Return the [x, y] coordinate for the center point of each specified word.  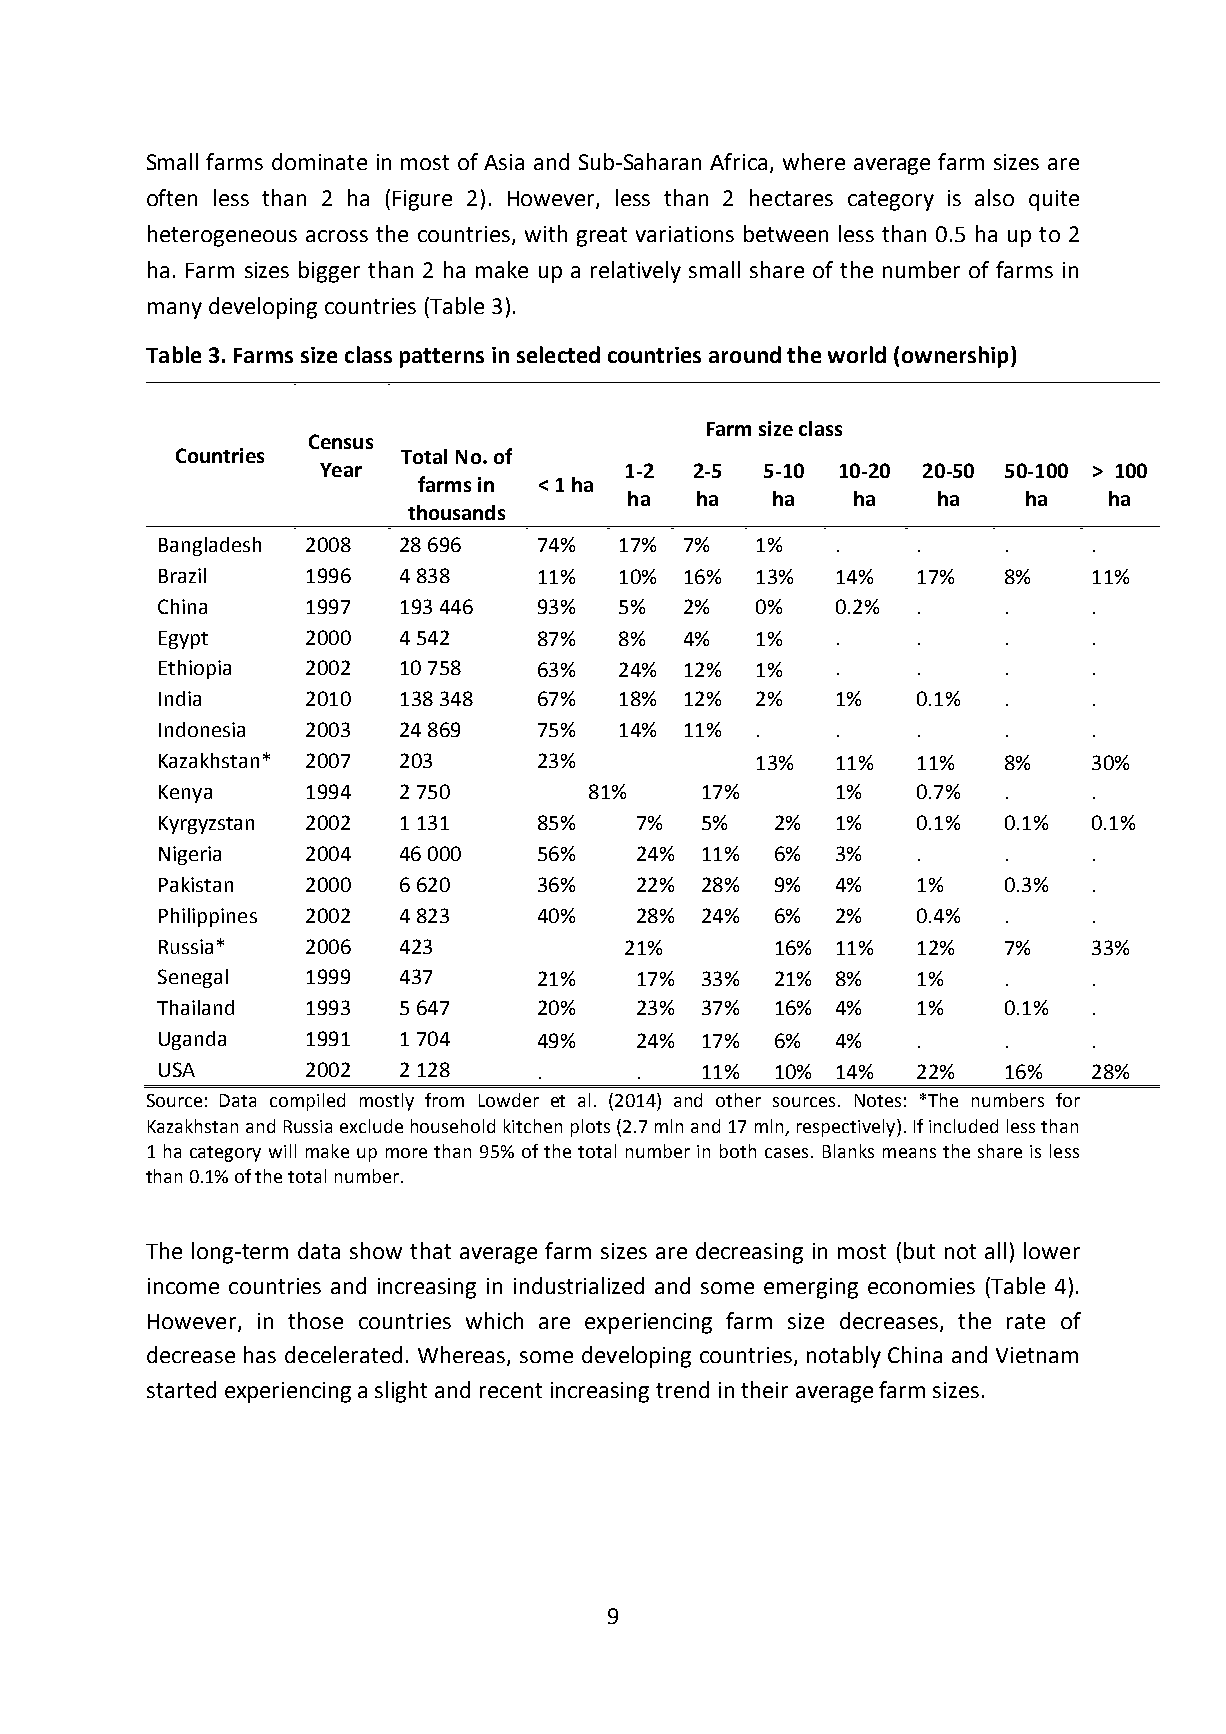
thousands [456, 512]
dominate [319, 161]
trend [682, 1389]
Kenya [185, 794]
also [994, 197]
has [260, 1354]
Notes [878, 1100]
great [602, 237]
